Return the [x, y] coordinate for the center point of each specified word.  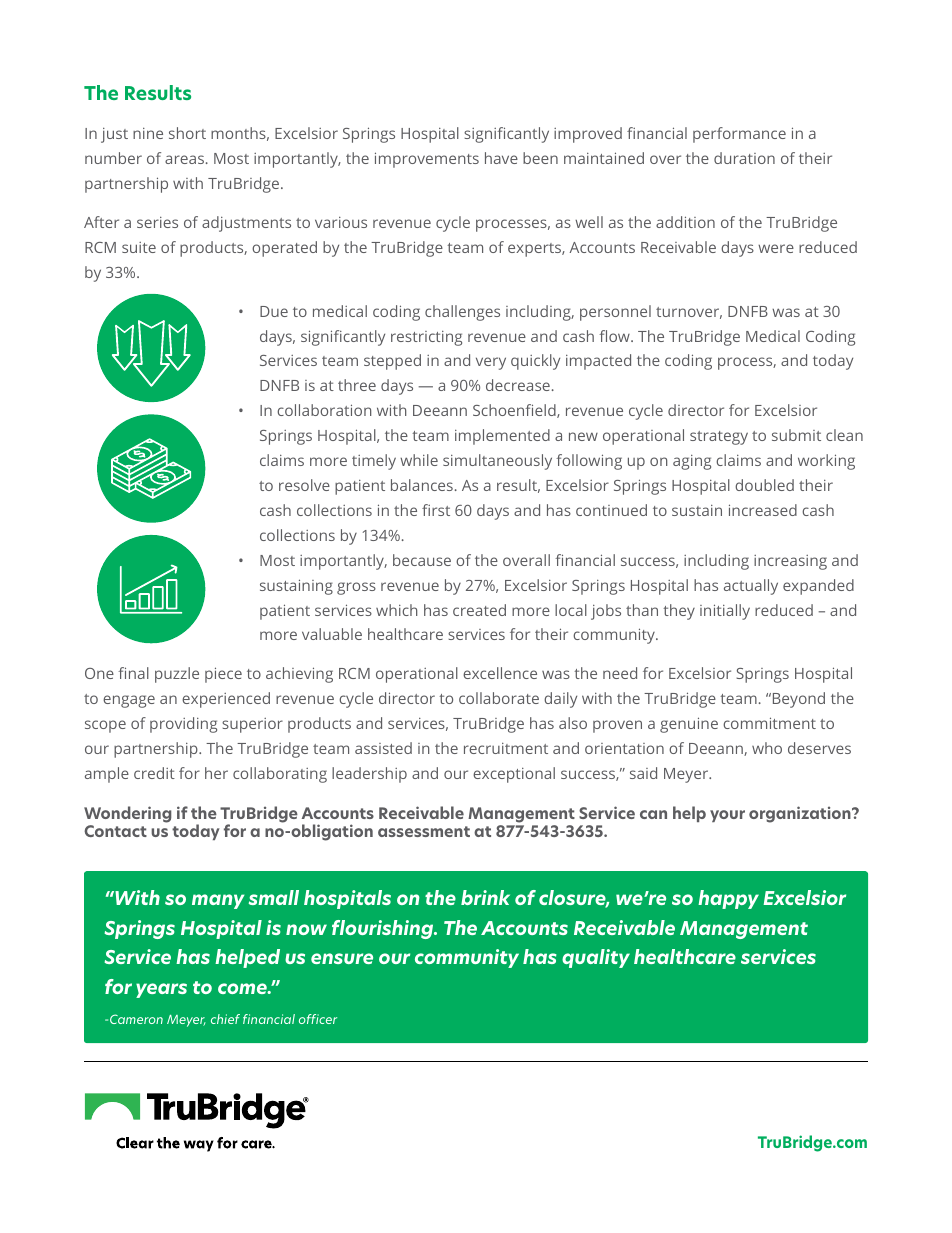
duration [744, 158]
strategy [719, 438]
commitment [769, 723]
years [161, 990]
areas [184, 159]
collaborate [499, 698]
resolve [304, 485]
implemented [502, 437]
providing [183, 725]
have [501, 158]
